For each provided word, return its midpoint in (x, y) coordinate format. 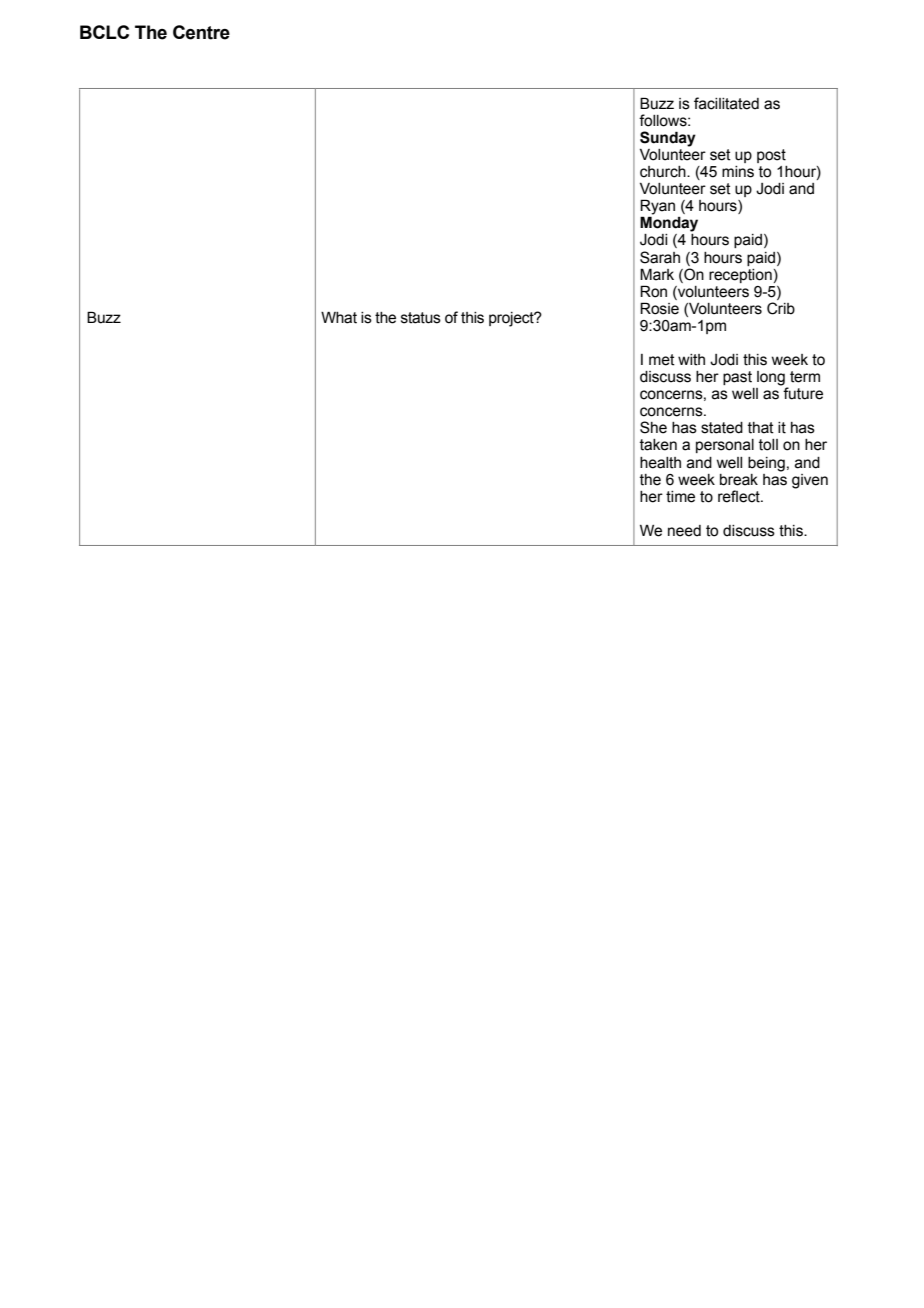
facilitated (726, 103)
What (339, 318)
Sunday (668, 139)
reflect (740, 496)
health (660, 463)
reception (740, 276)
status (421, 318)
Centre (201, 32)
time (680, 497)
